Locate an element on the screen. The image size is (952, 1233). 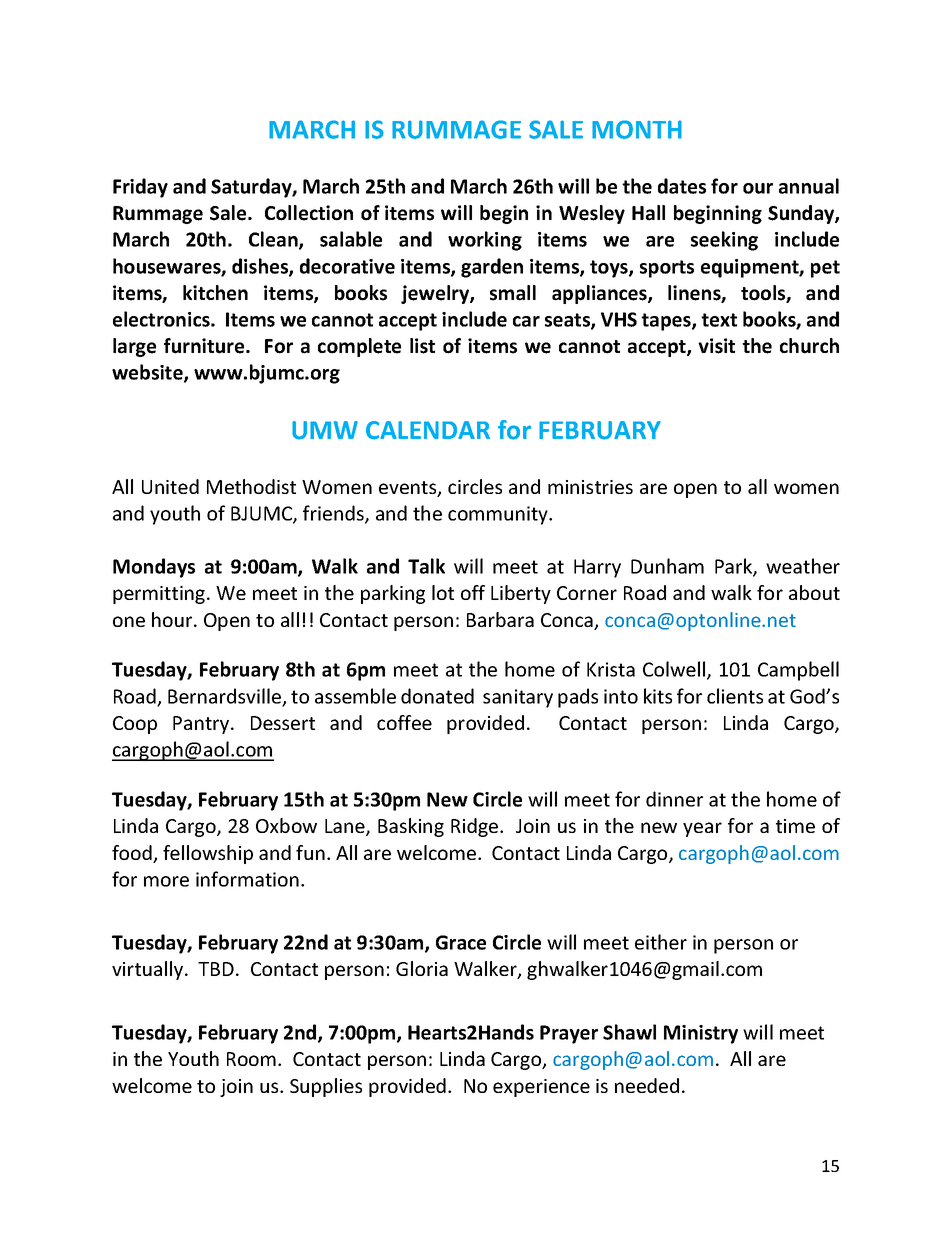
furniture is located at coordinates (205, 346).
